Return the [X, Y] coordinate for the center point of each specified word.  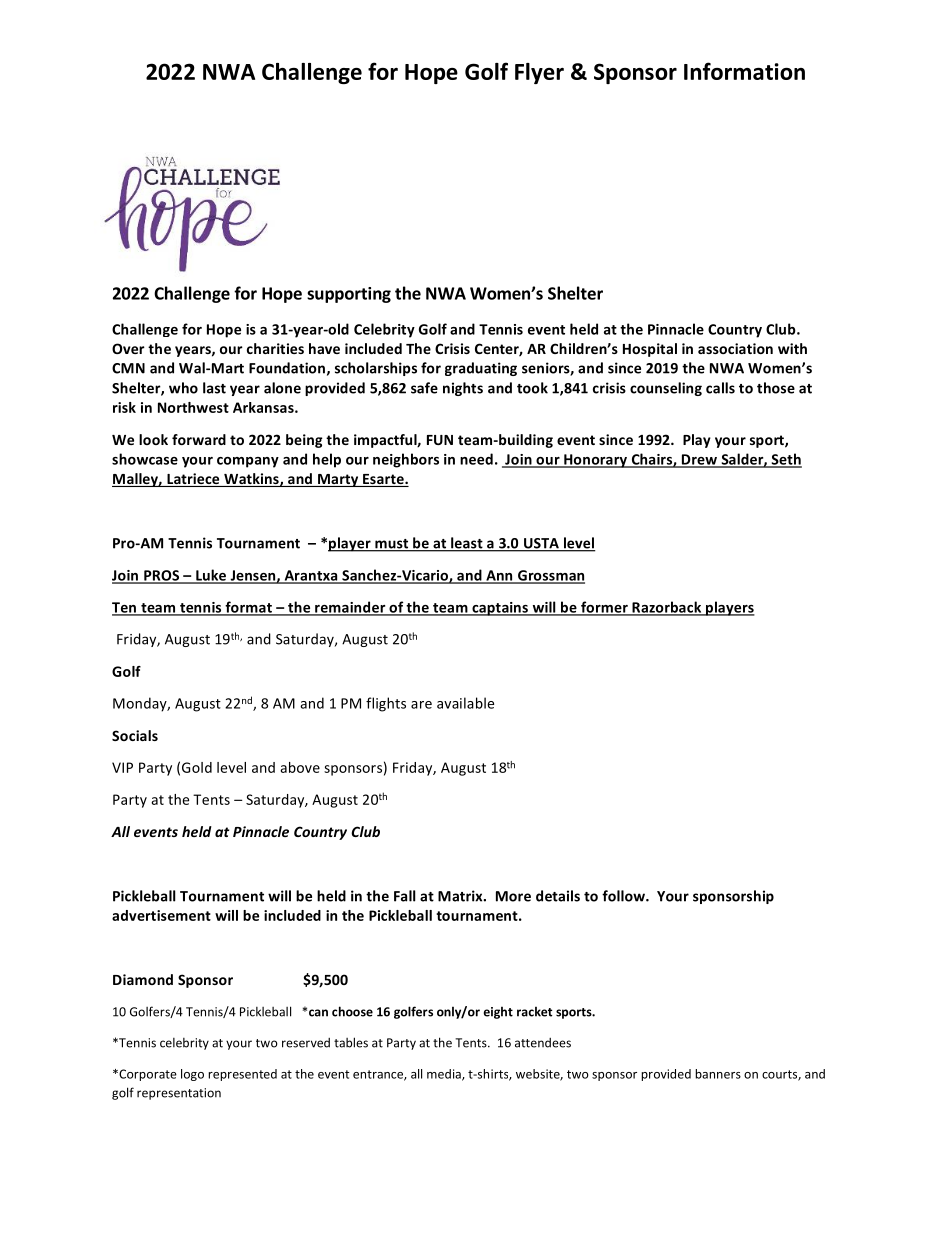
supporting [349, 295]
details [558, 896]
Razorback [667, 608]
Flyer [539, 73]
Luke [211, 576]
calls [720, 388]
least [467, 544]
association [735, 348]
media [445, 1075]
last [214, 388]
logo [192, 1075]
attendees [543, 1043]
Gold [197, 767]
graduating [481, 369]
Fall [405, 896]
